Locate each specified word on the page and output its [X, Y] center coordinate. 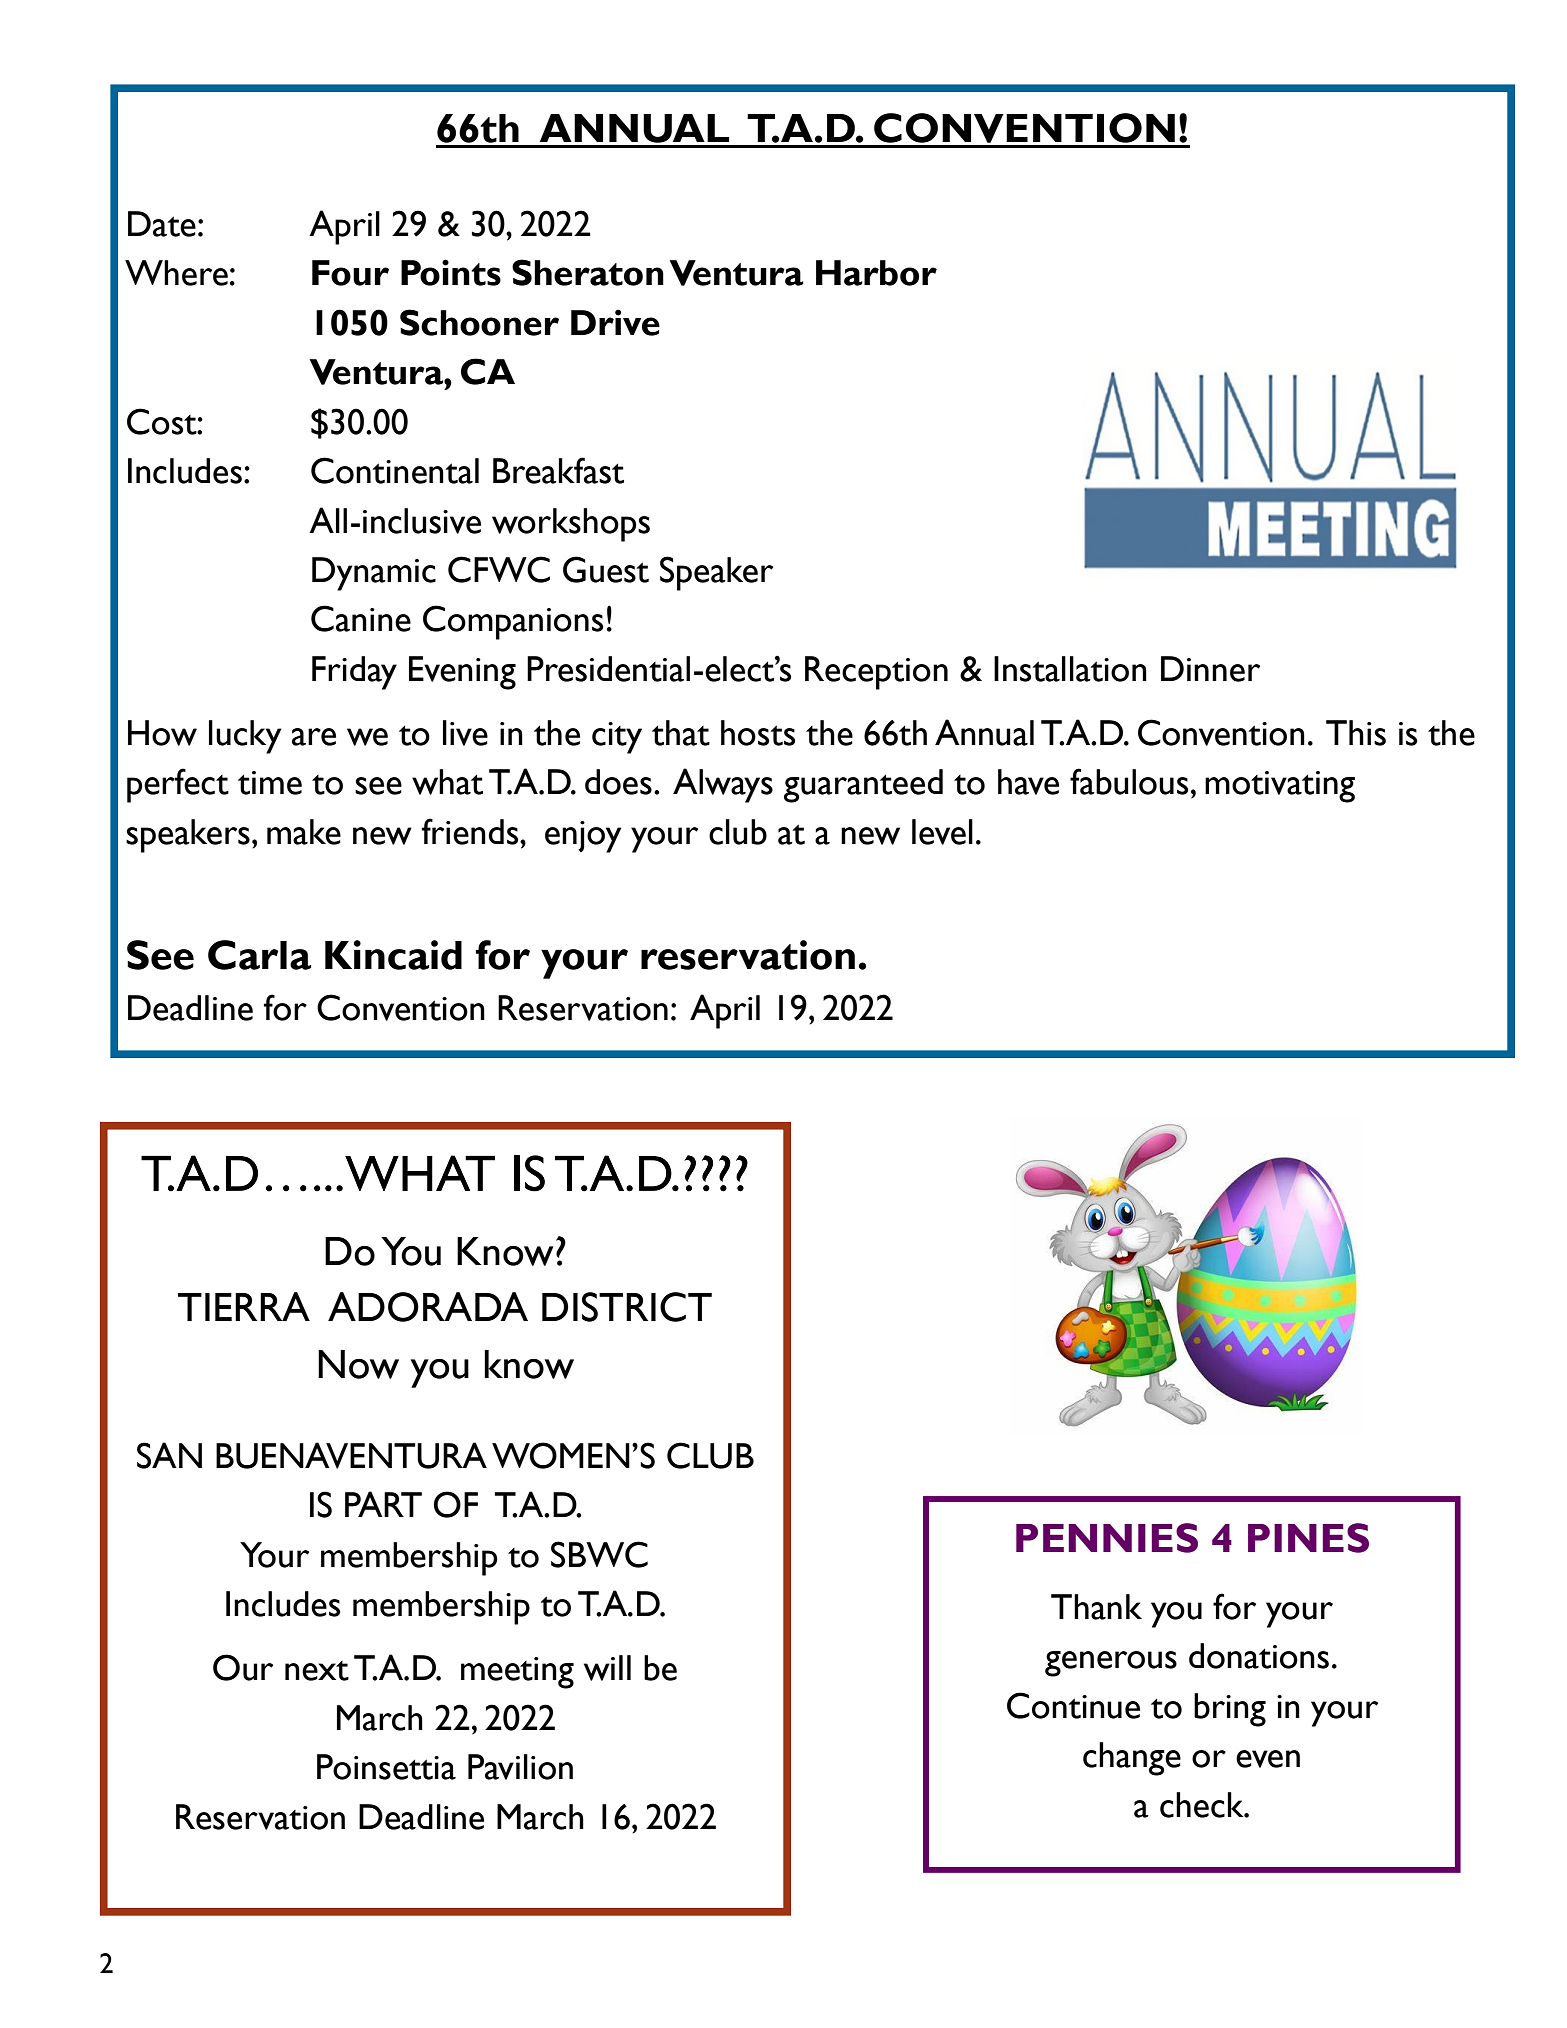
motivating [1280, 787]
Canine [361, 618]
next [317, 1671]
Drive [615, 322]
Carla [259, 955]
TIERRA [244, 1306]
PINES [1308, 1538]
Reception [876, 673]
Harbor [876, 273]
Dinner [1210, 669]
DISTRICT [627, 1307]
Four [350, 273]
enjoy [583, 837]
